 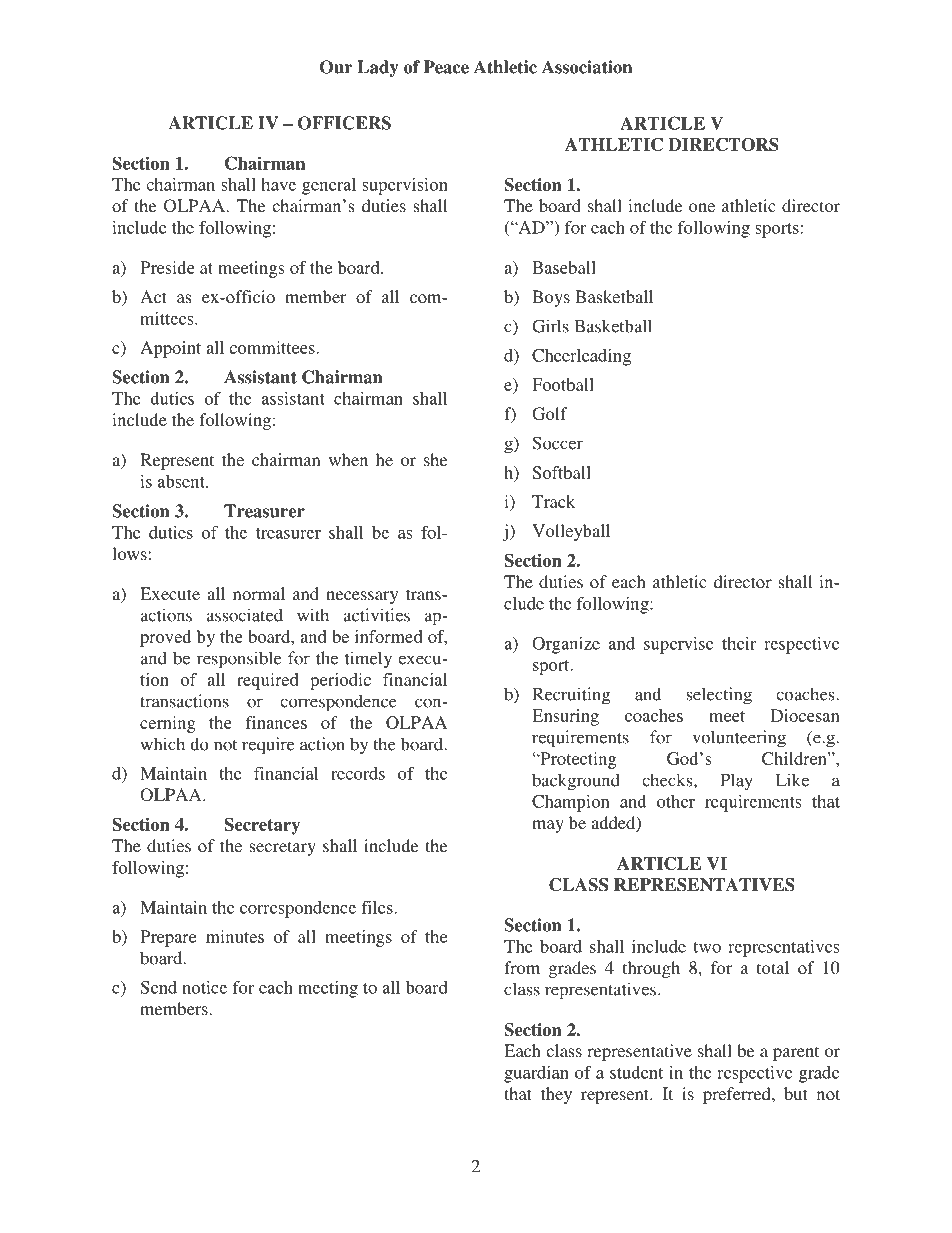 What do you see at coordinates (739, 643) in the screenshot?
I see `their` at bounding box center [739, 643].
